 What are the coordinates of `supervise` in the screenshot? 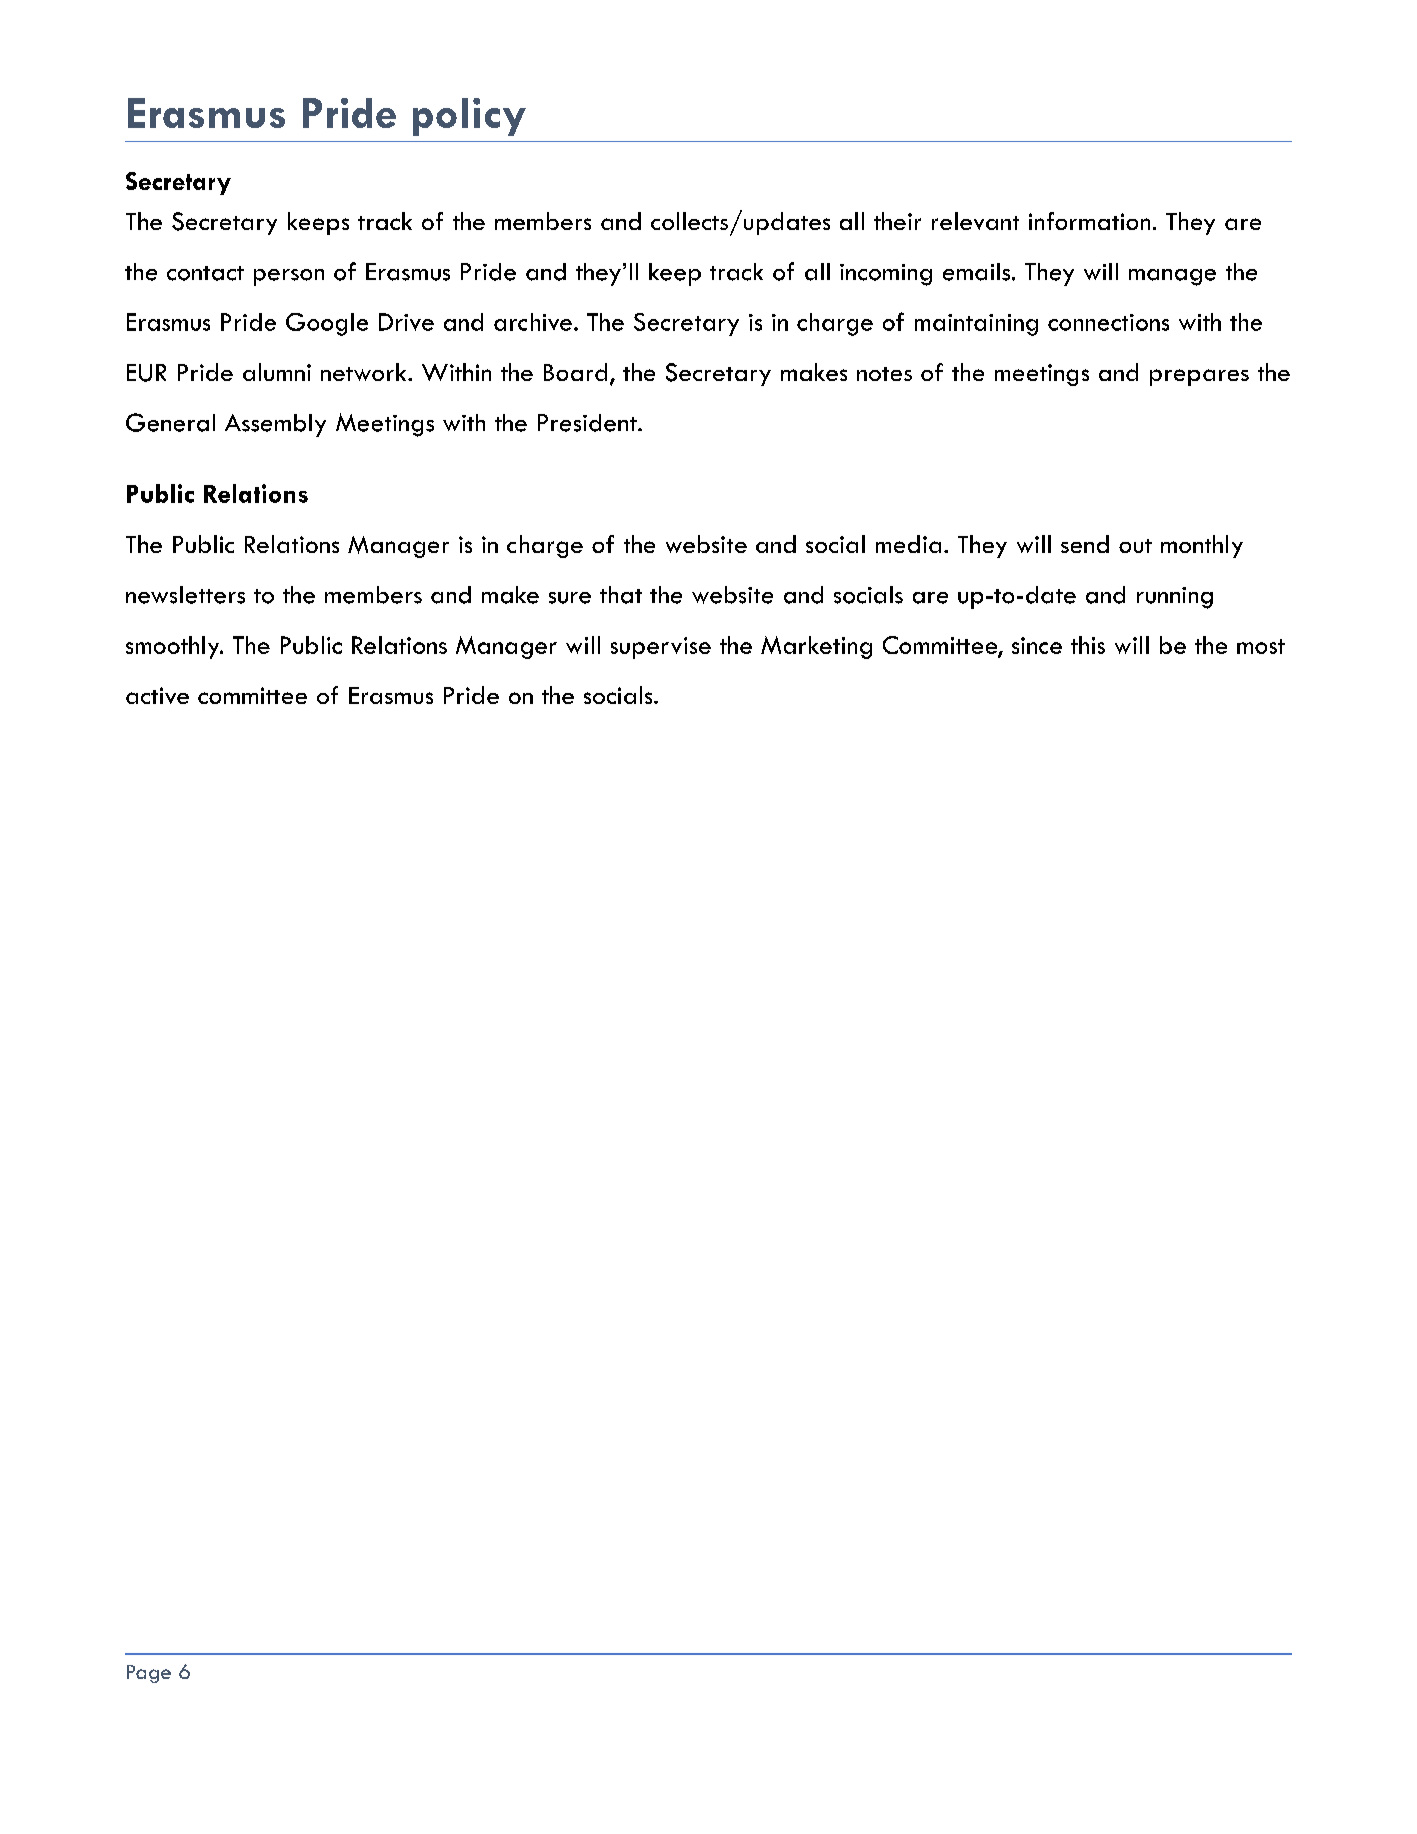 It's located at (661, 648).
